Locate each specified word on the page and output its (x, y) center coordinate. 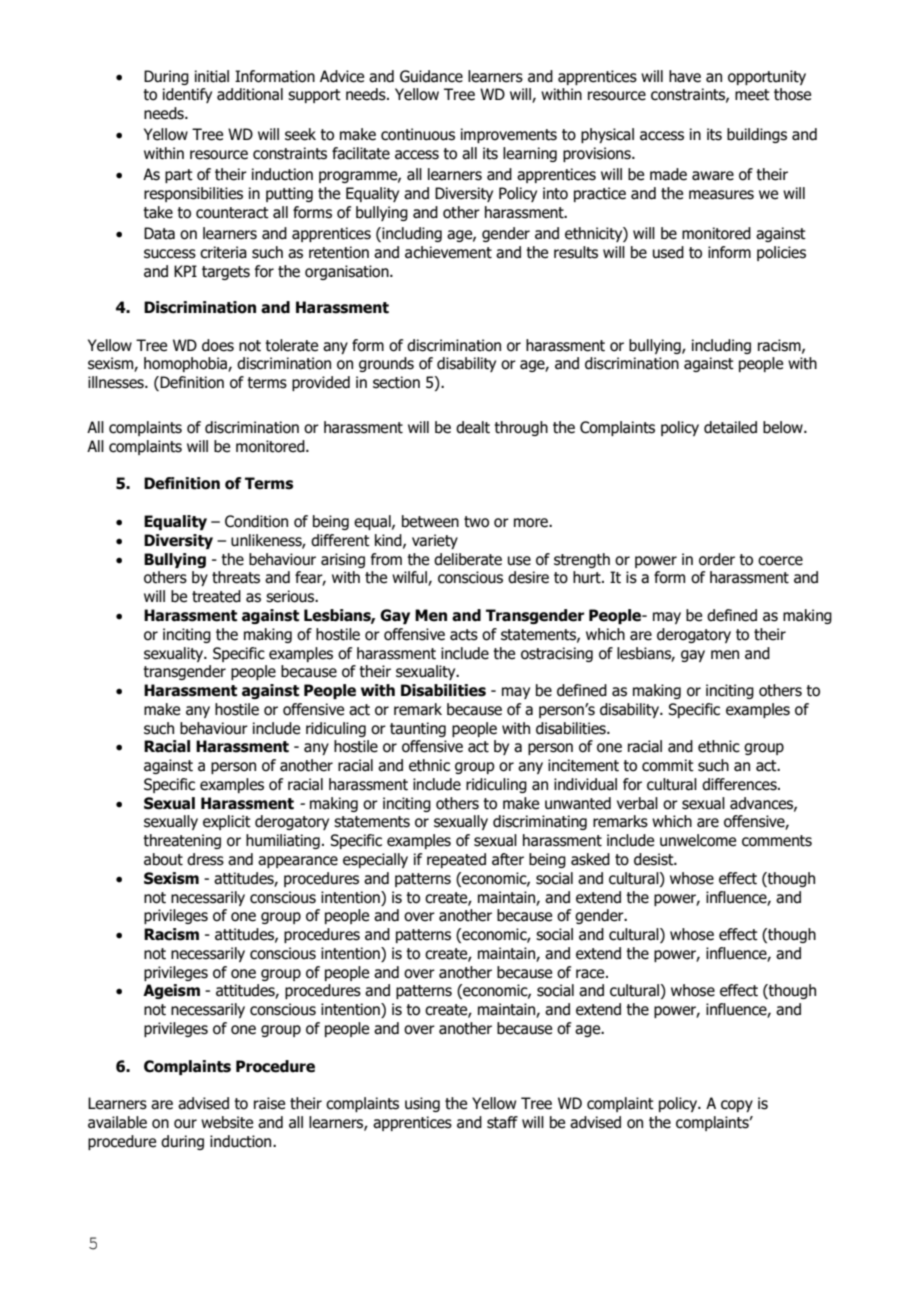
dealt (473, 427)
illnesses (117, 382)
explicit (227, 822)
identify (187, 95)
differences (740, 784)
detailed (730, 427)
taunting (418, 729)
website (227, 1122)
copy (737, 1106)
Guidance (431, 76)
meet (752, 95)
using (422, 1104)
